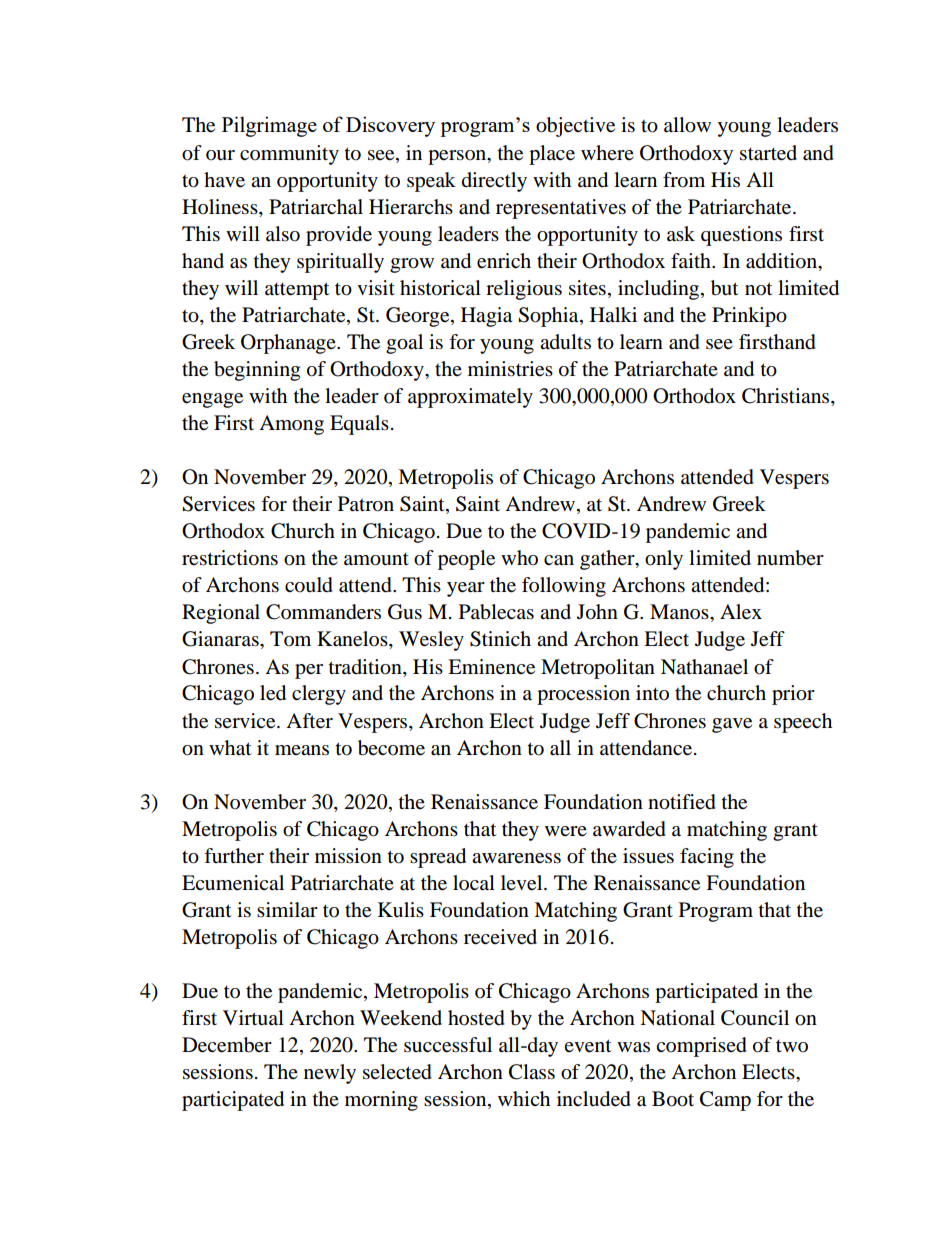 Image resolution: width=952 pixels, height=1233 pixels. What do you see at coordinates (768, 153) in the page?
I see `started` at bounding box center [768, 153].
